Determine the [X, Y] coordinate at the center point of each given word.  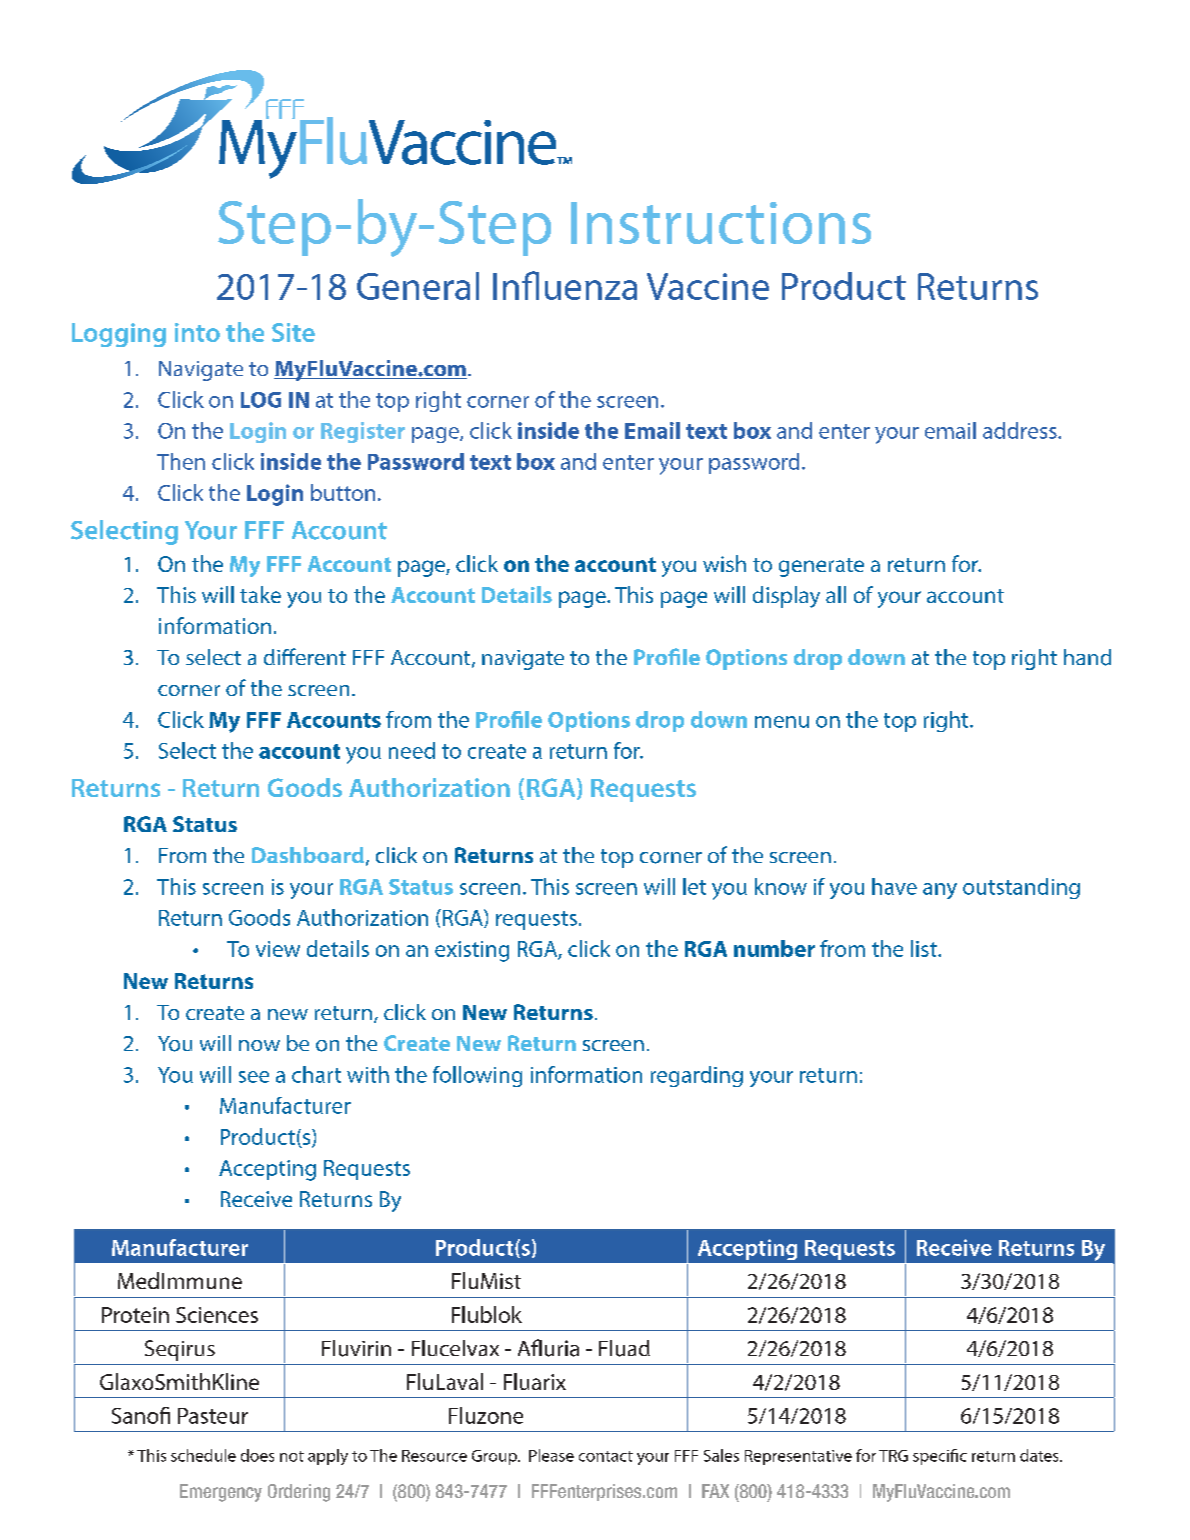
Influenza [565, 285]
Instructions [721, 223]
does [257, 1455]
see [254, 1077]
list [925, 948]
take [260, 594]
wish [724, 563]
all [836, 594]
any [940, 891]
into [197, 332]
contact [606, 1456]
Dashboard [308, 855]
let [694, 886]
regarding [697, 1076]
